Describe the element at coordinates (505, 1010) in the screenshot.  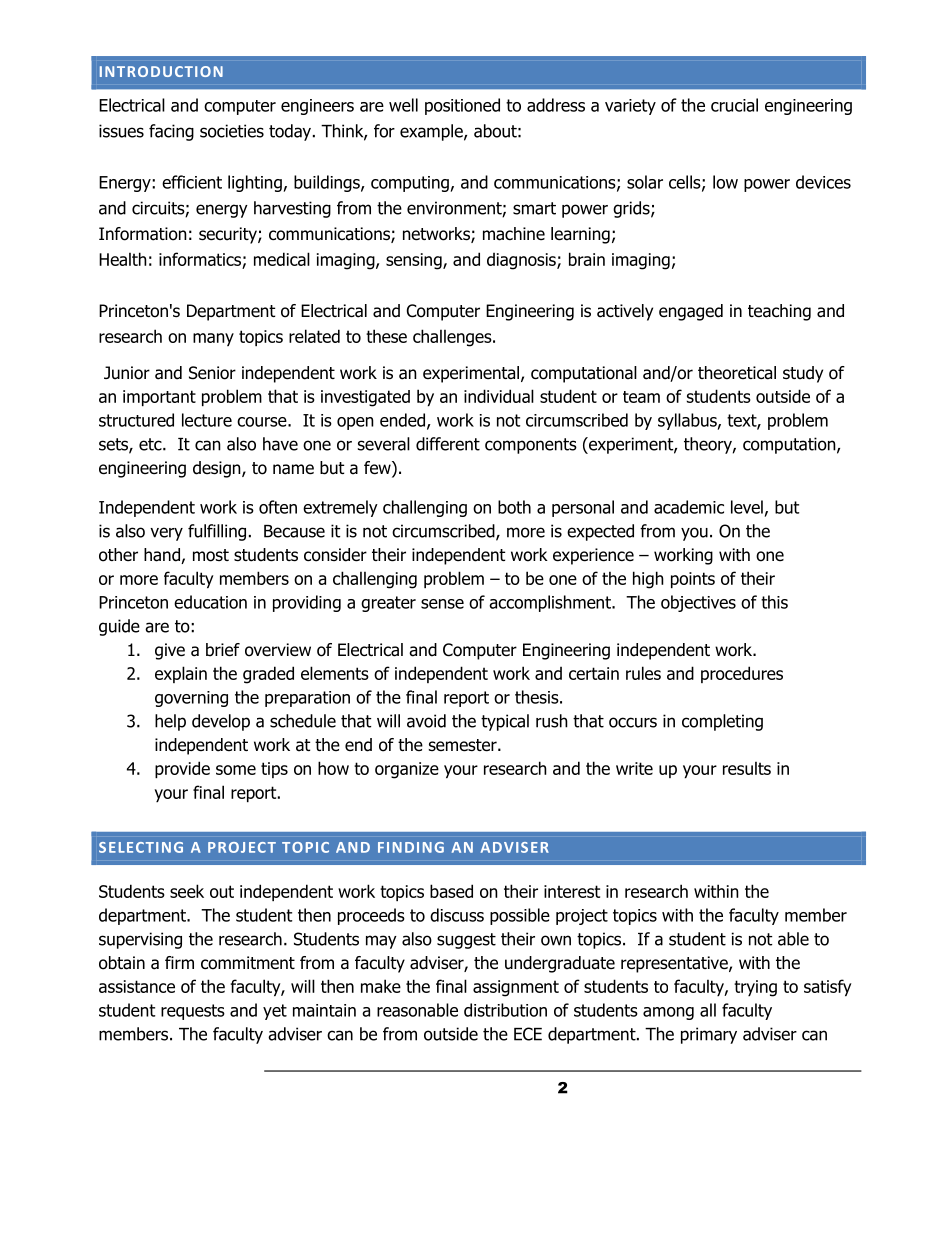
I see `distribution` at that location.
